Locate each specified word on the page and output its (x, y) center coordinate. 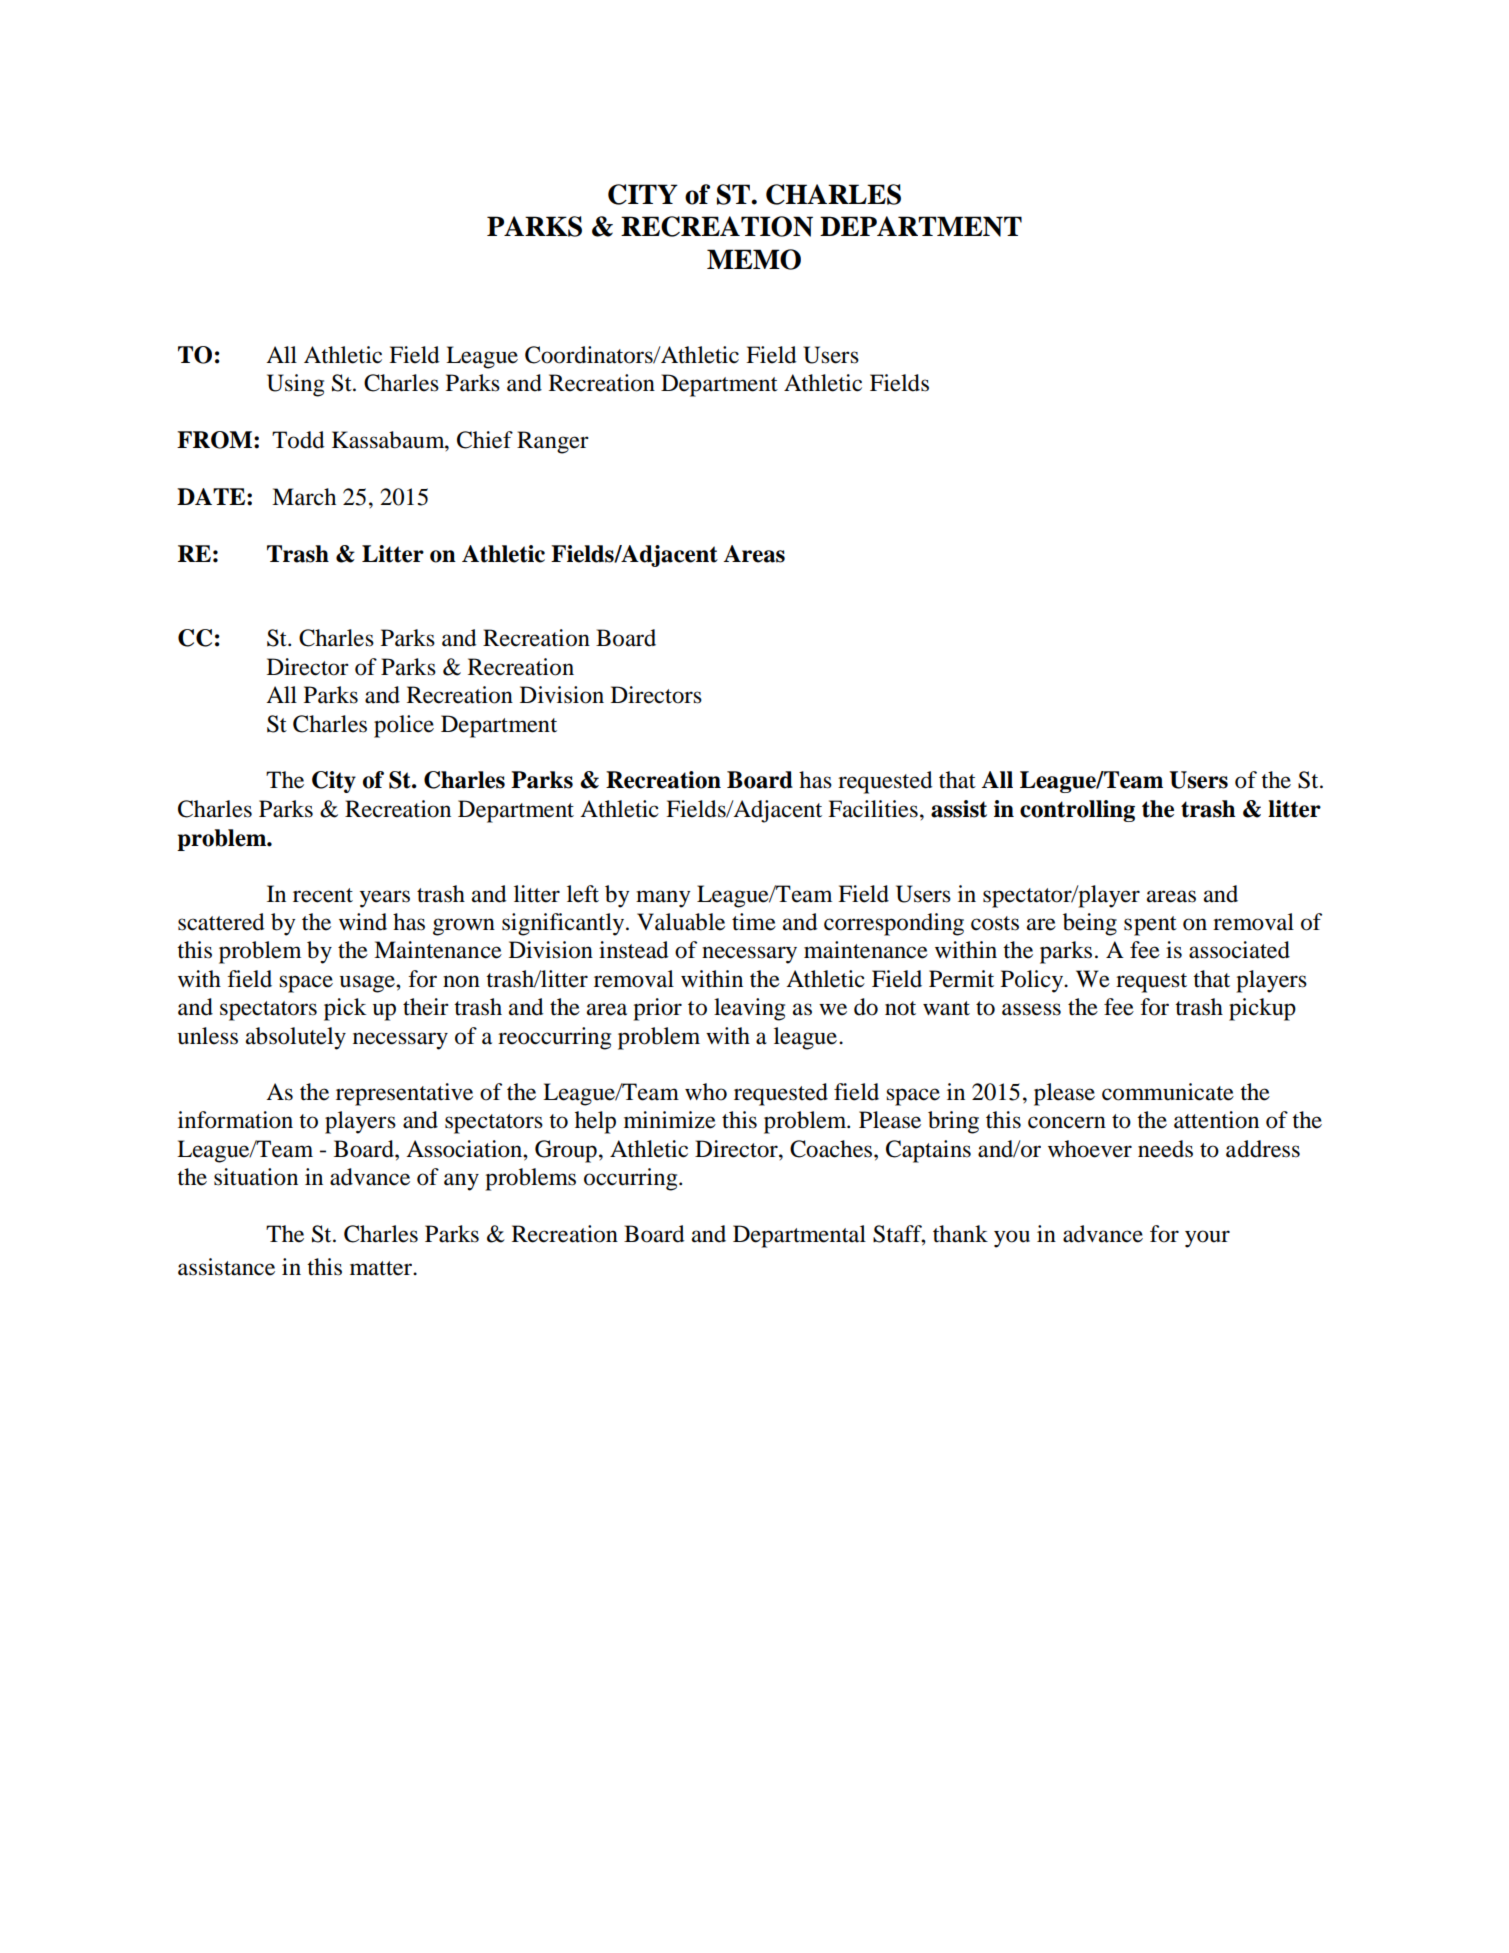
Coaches (832, 1149)
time (754, 922)
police (404, 726)
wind (363, 922)
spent (1150, 926)
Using (295, 385)
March (304, 497)
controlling (1077, 811)
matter (382, 1268)
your (1207, 1239)
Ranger (553, 442)
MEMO (754, 259)
